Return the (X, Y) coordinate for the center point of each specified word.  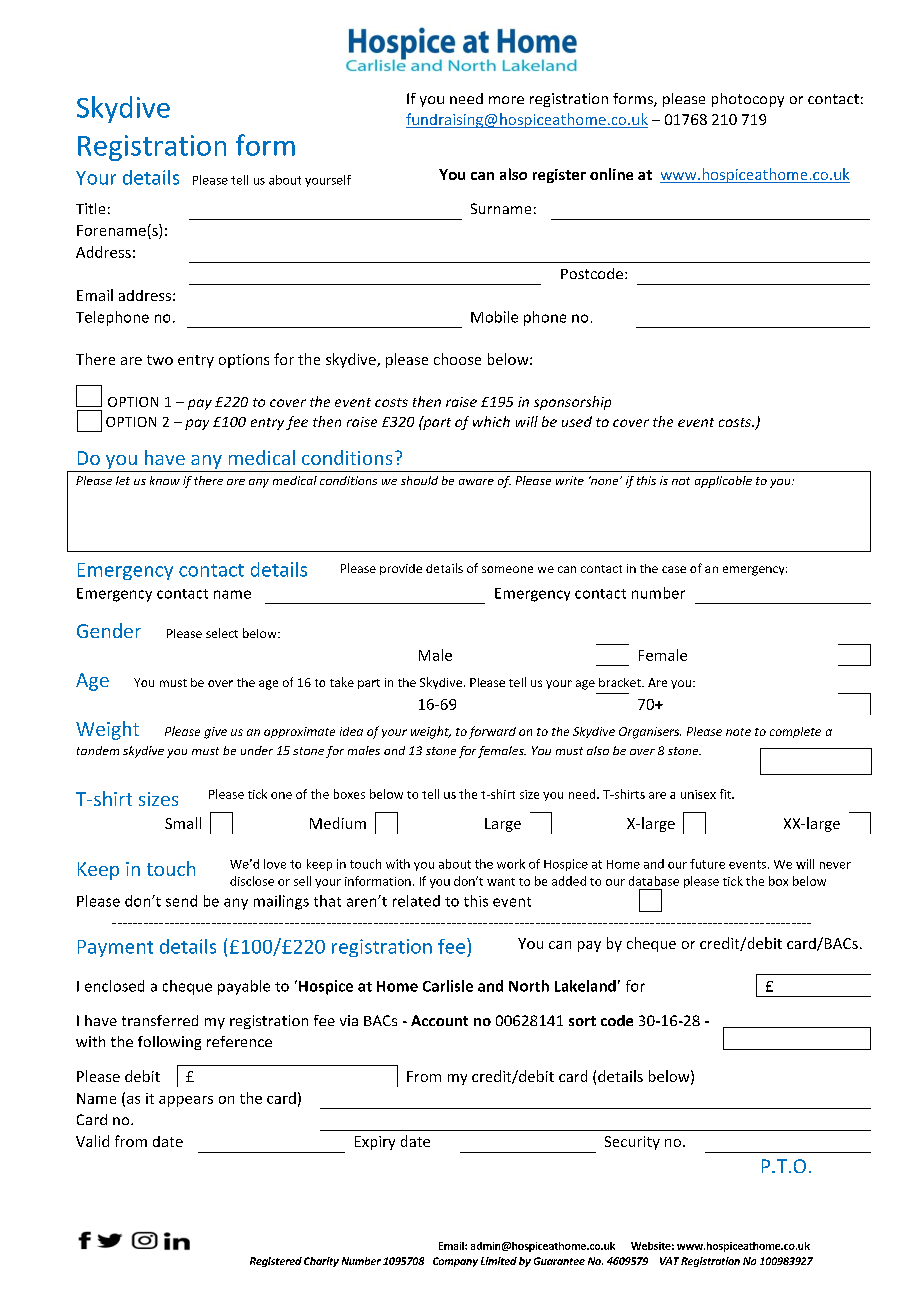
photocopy (748, 100)
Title (90, 208)
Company (455, 1262)
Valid (92, 1141)
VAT (669, 1261)
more (506, 100)
